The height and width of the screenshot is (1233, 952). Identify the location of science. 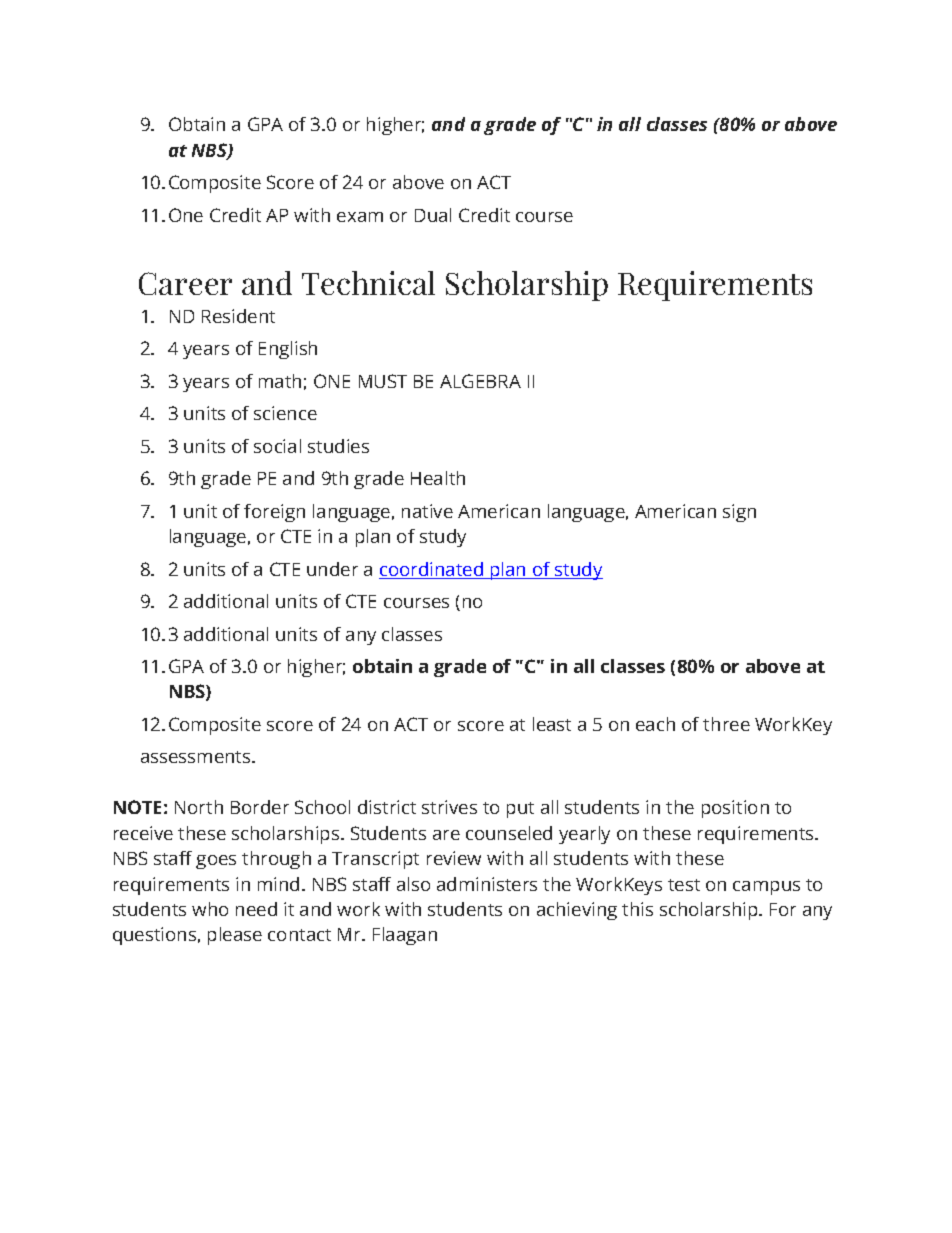
(285, 413).
